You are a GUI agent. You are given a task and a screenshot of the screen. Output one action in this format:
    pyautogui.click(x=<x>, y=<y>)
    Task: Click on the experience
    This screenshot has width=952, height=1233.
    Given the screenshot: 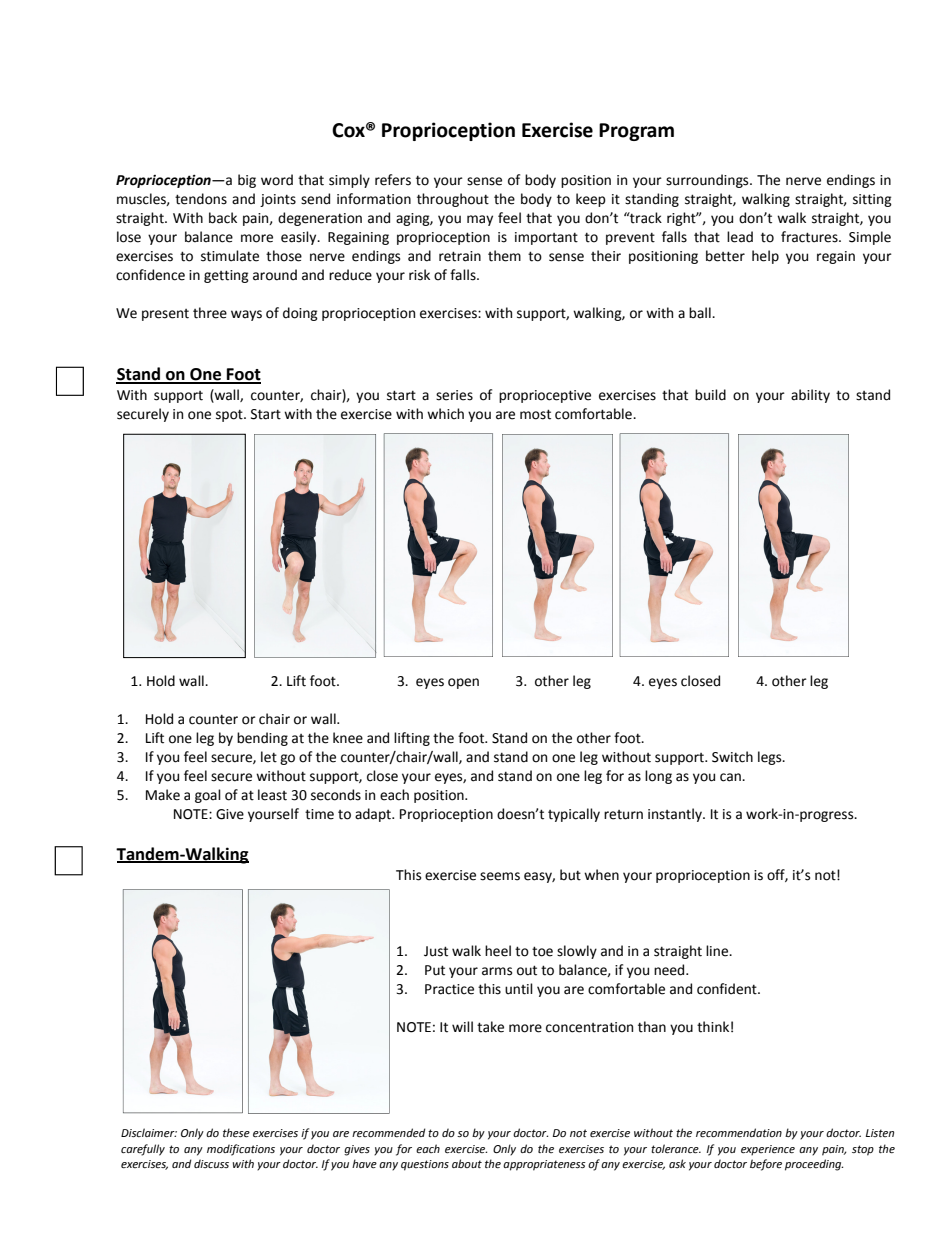 What is the action you would take?
    pyautogui.click(x=768, y=1150)
